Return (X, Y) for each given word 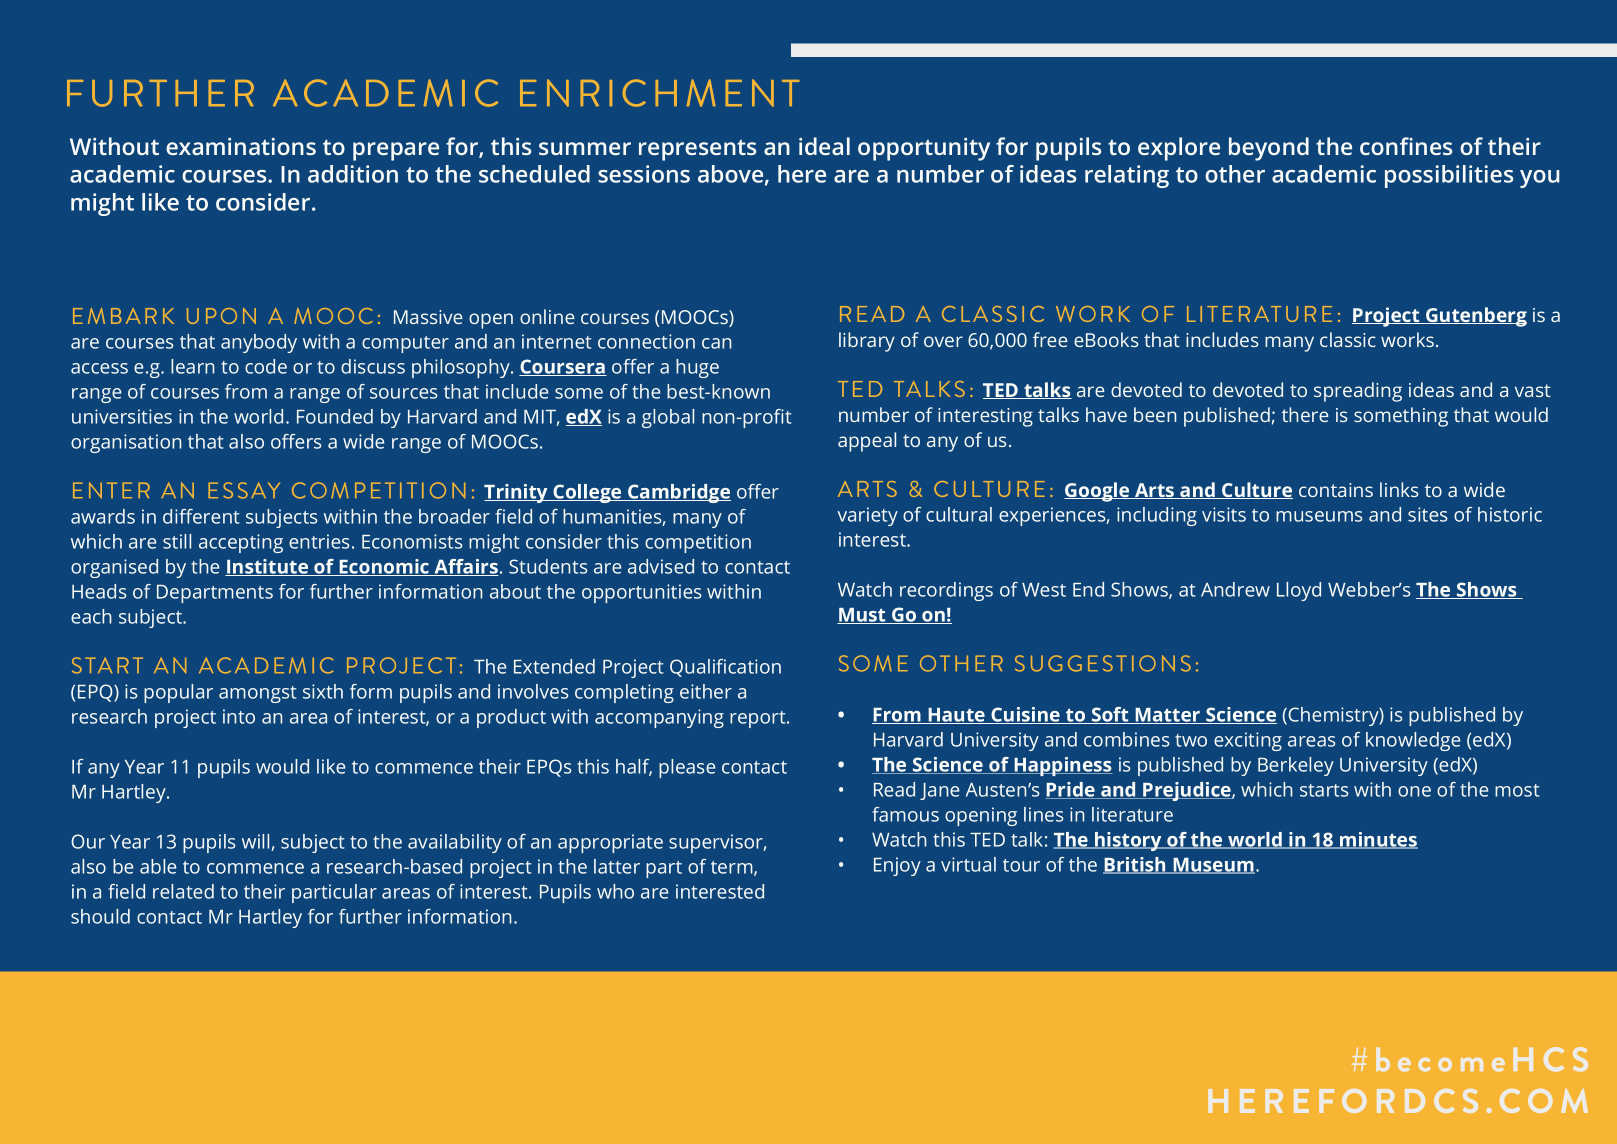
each (91, 616)
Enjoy (897, 866)
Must (862, 616)
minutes (1378, 840)
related (183, 891)
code (266, 366)
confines (1406, 146)
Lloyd (1299, 591)
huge (697, 368)
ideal (824, 146)
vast (1533, 390)
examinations (241, 146)
